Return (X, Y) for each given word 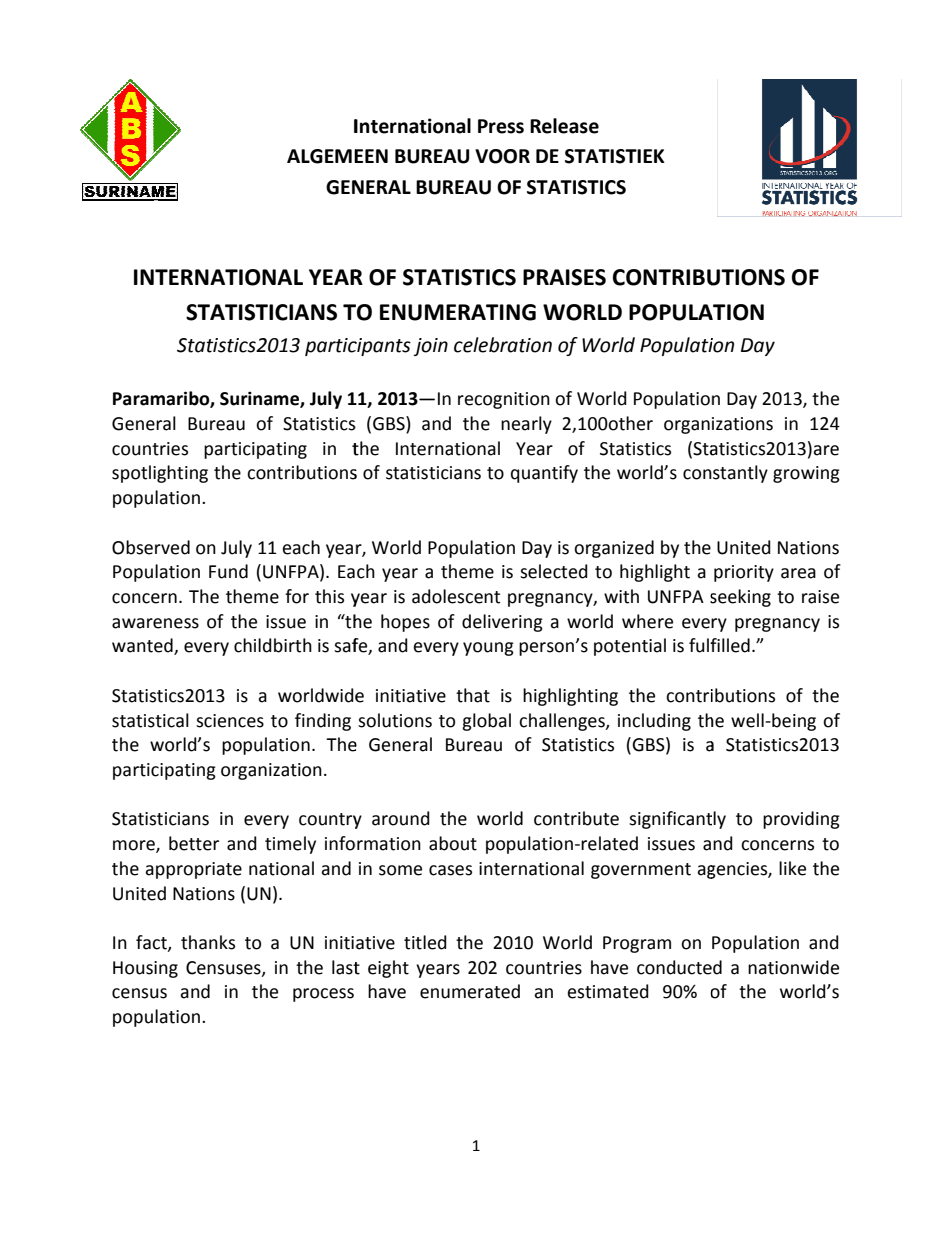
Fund (228, 571)
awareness (155, 623)
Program (637, 944)
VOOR (502, 156)
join (431, 347)
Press (501, 126)
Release (564, 126)
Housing (145, 969)
